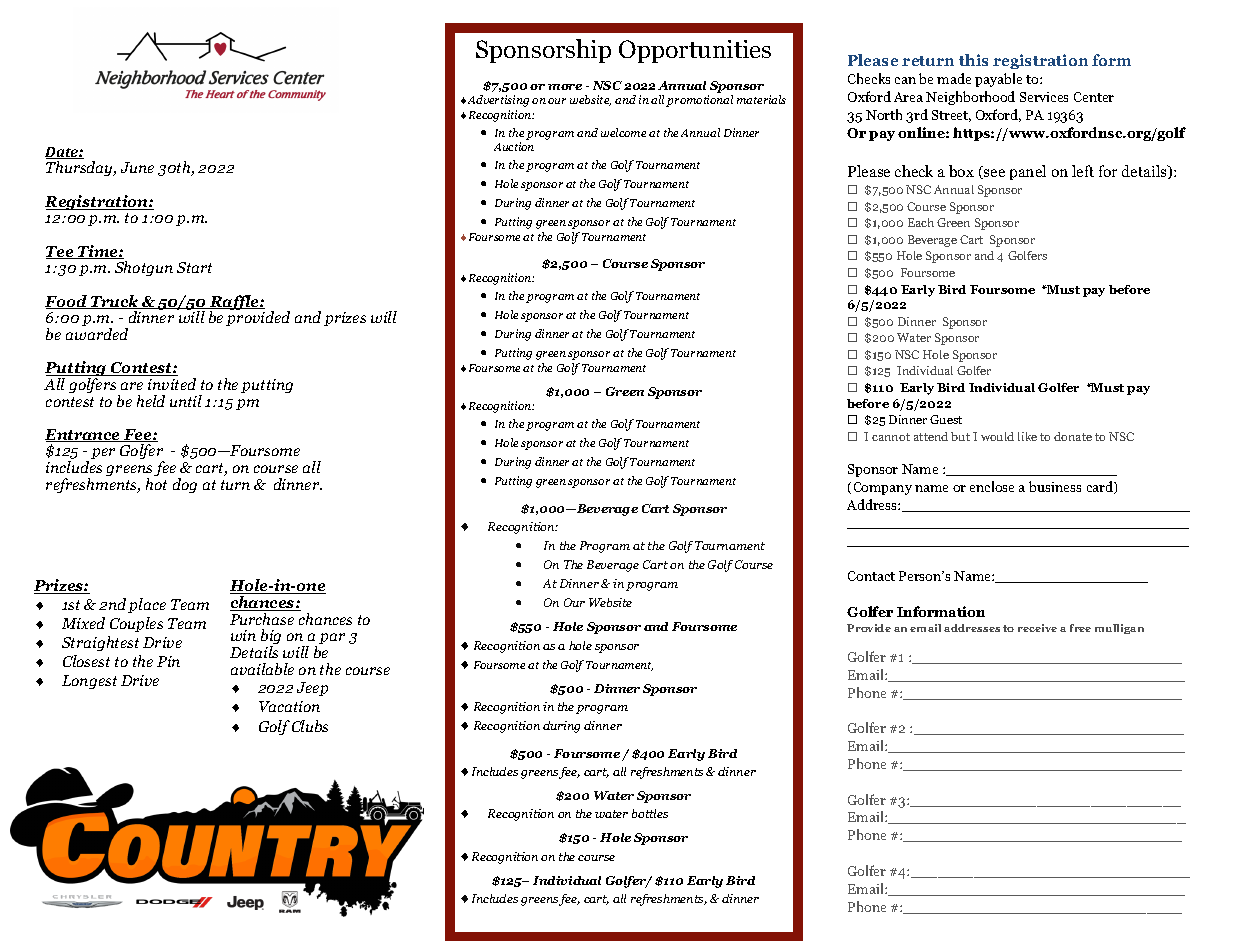 The height and width of the page is (952, 1233). Describe the element at coordinates (332, 638) in the page. I see `par` at that location.
